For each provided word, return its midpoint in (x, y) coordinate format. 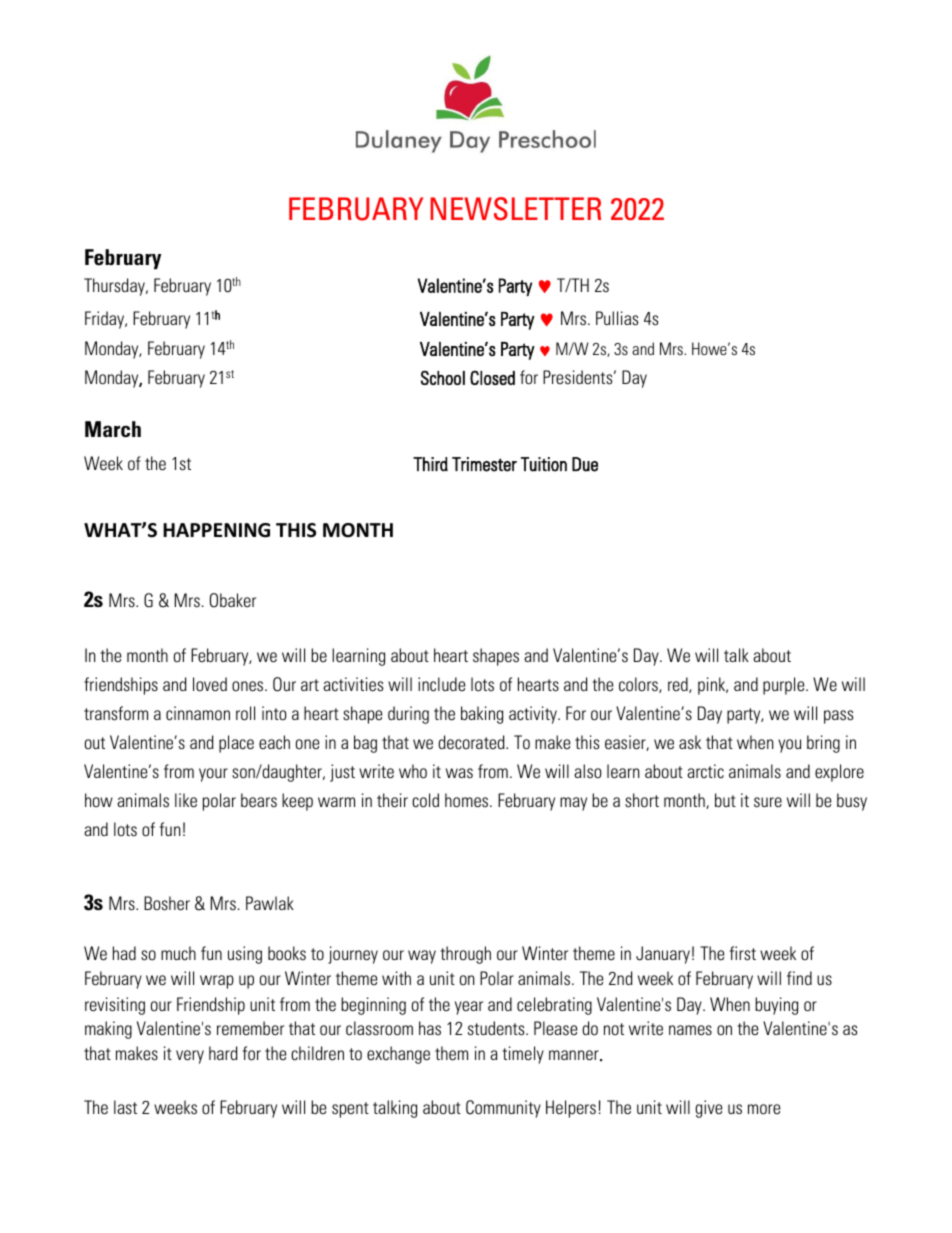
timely (523, 1055)
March (113, 429)
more (764, 1109)
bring (823, 744)
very (190, 1057)
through (465, 955)
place (236, 744)
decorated (472, 742)
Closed (492, 377)
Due (585, 464)
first (743, 953)
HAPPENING (216, 530)
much (178, 953)
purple (785, 686)
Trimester (484, 464)
